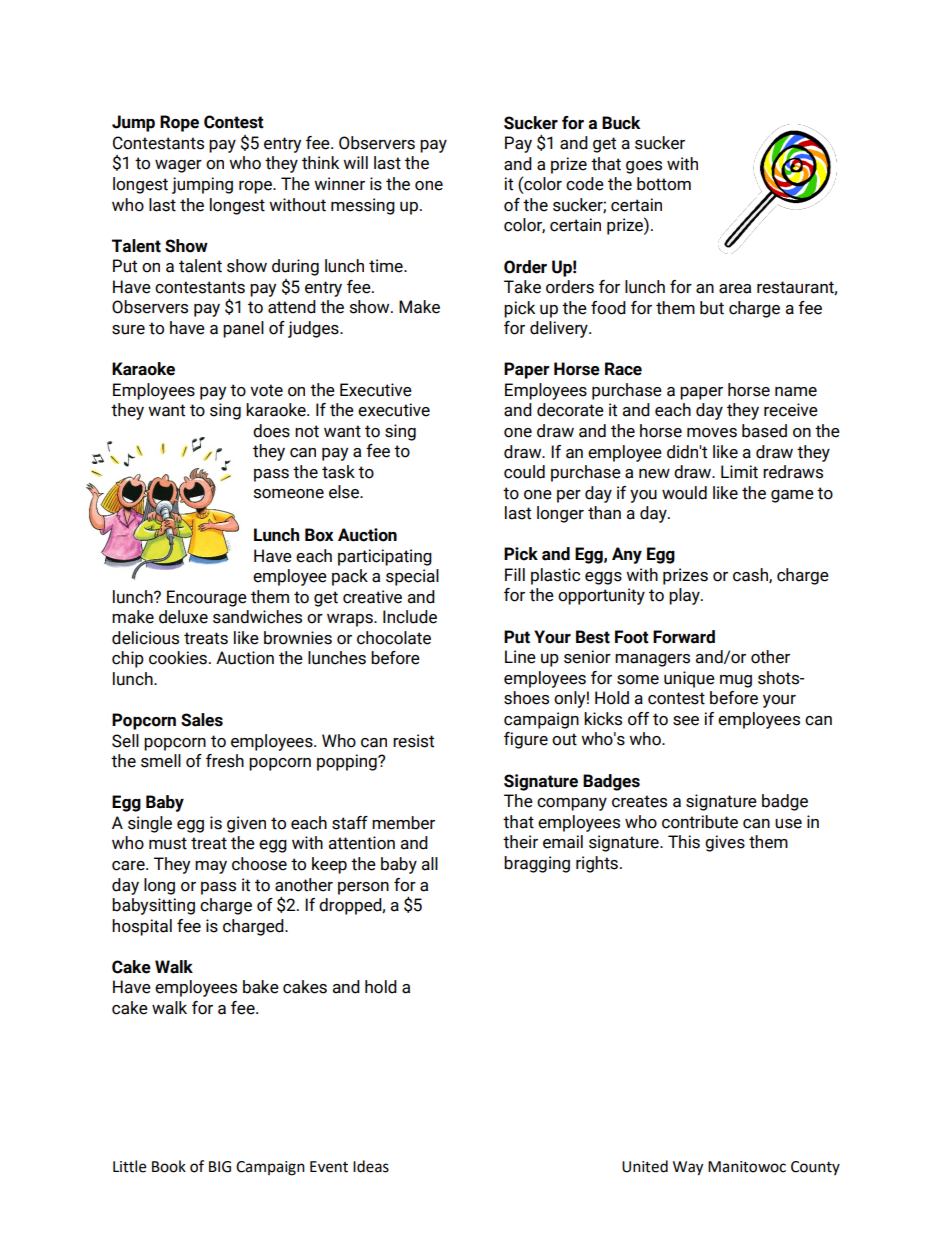  Describe the element at coordinates (355, 162) in the page. I see `will` at that location.
